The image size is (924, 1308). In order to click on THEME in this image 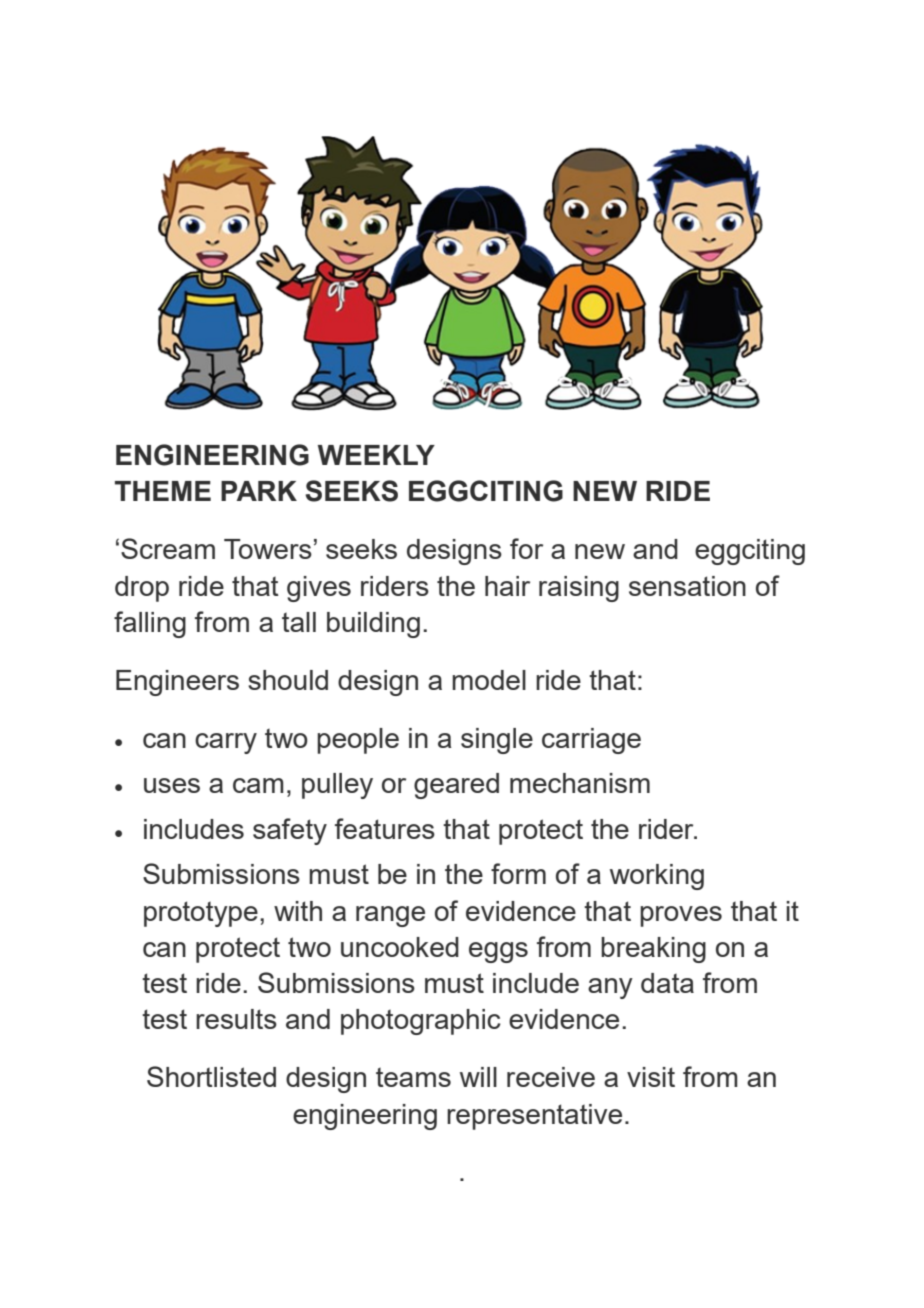, I will do `click(163, 491)`.
